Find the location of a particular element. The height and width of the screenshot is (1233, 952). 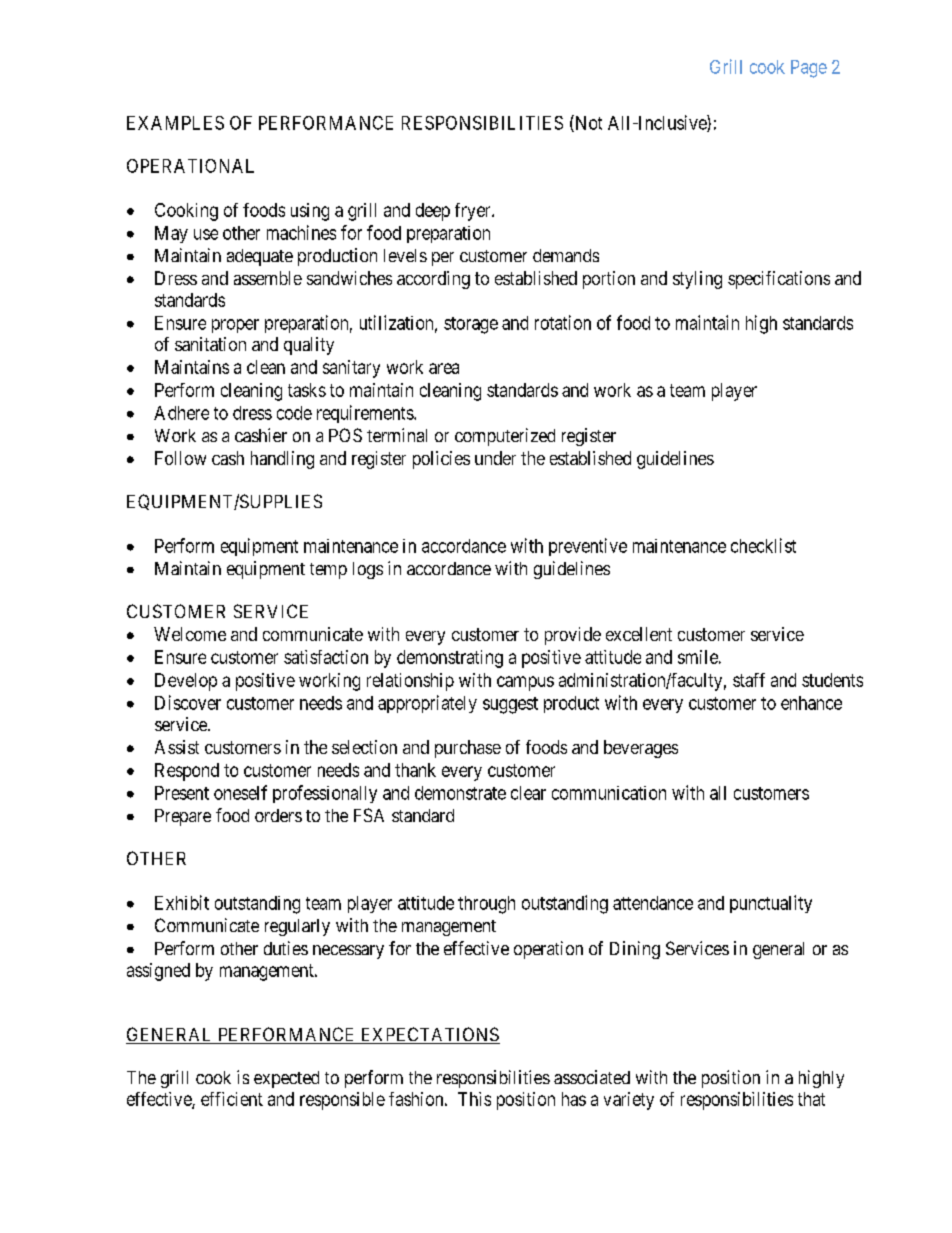

Not is located at coordinates (587, 123).
